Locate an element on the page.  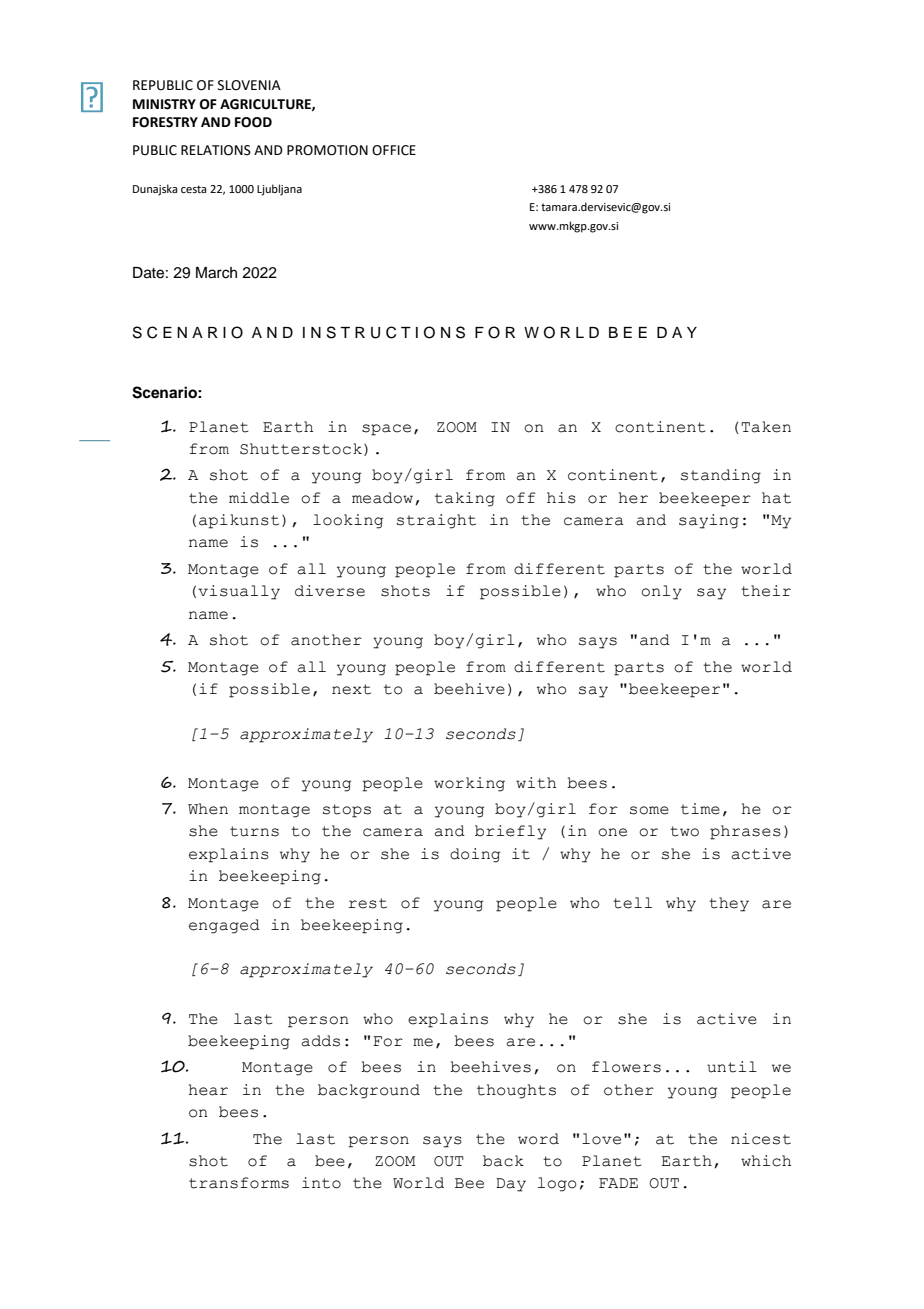
turns is located at coordinates (254, 831).
